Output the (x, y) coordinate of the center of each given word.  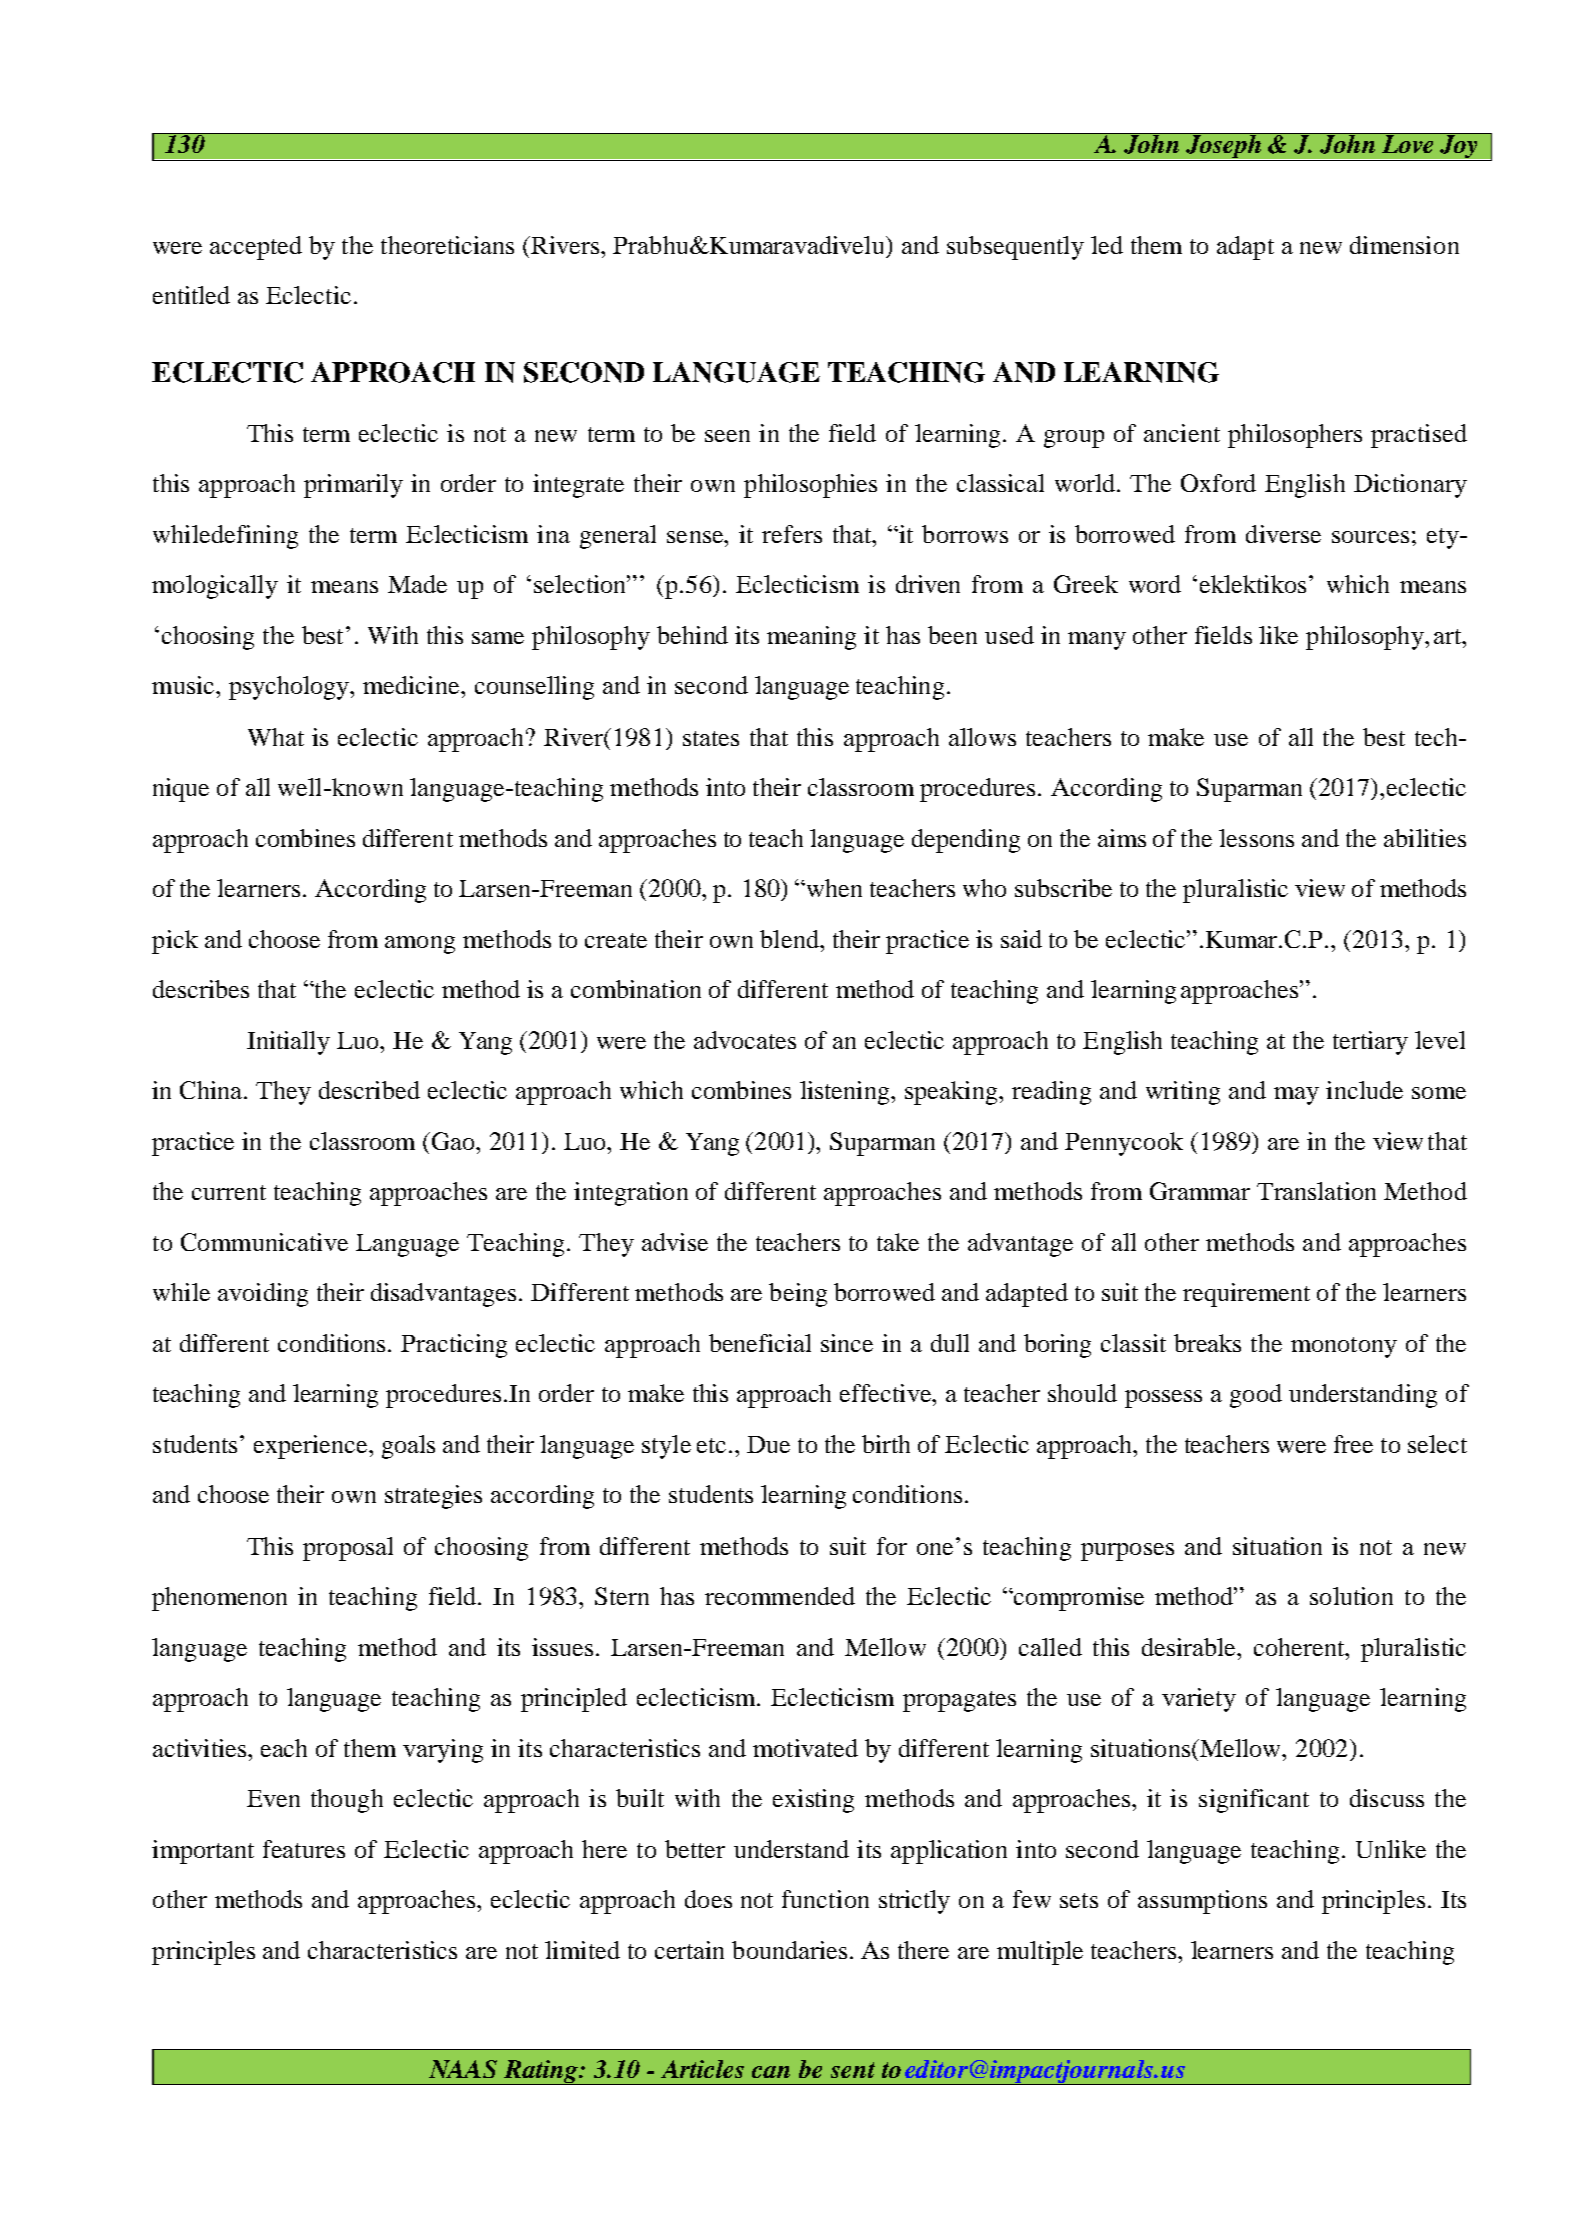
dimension (1404, 245)
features (304, 1849)
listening (846, 1093)
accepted (256, 248)
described (369, 1090)
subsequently (1015, 248)
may (1296, 1096)
